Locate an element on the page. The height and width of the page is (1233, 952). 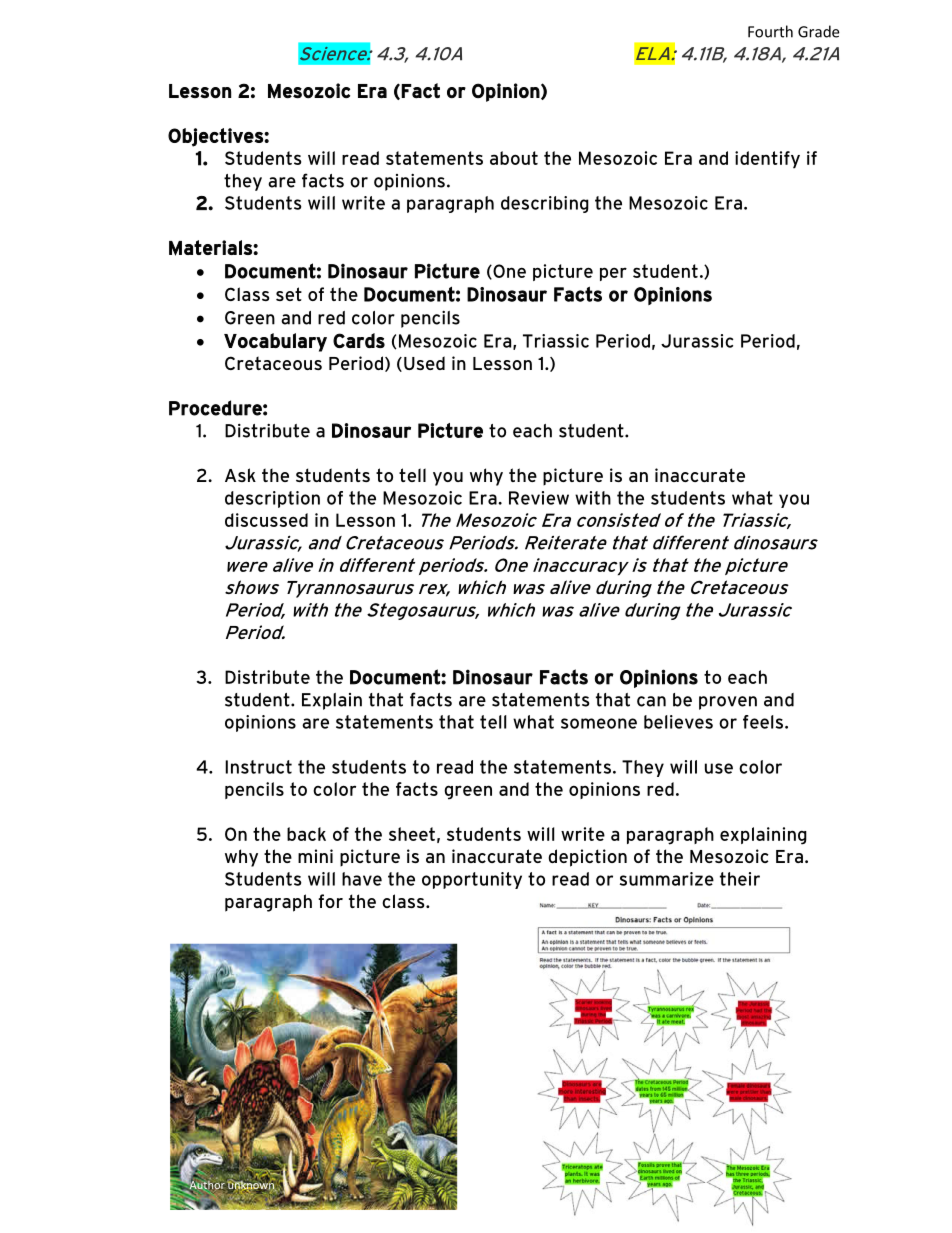
their is located at coordinates (740, 879).
